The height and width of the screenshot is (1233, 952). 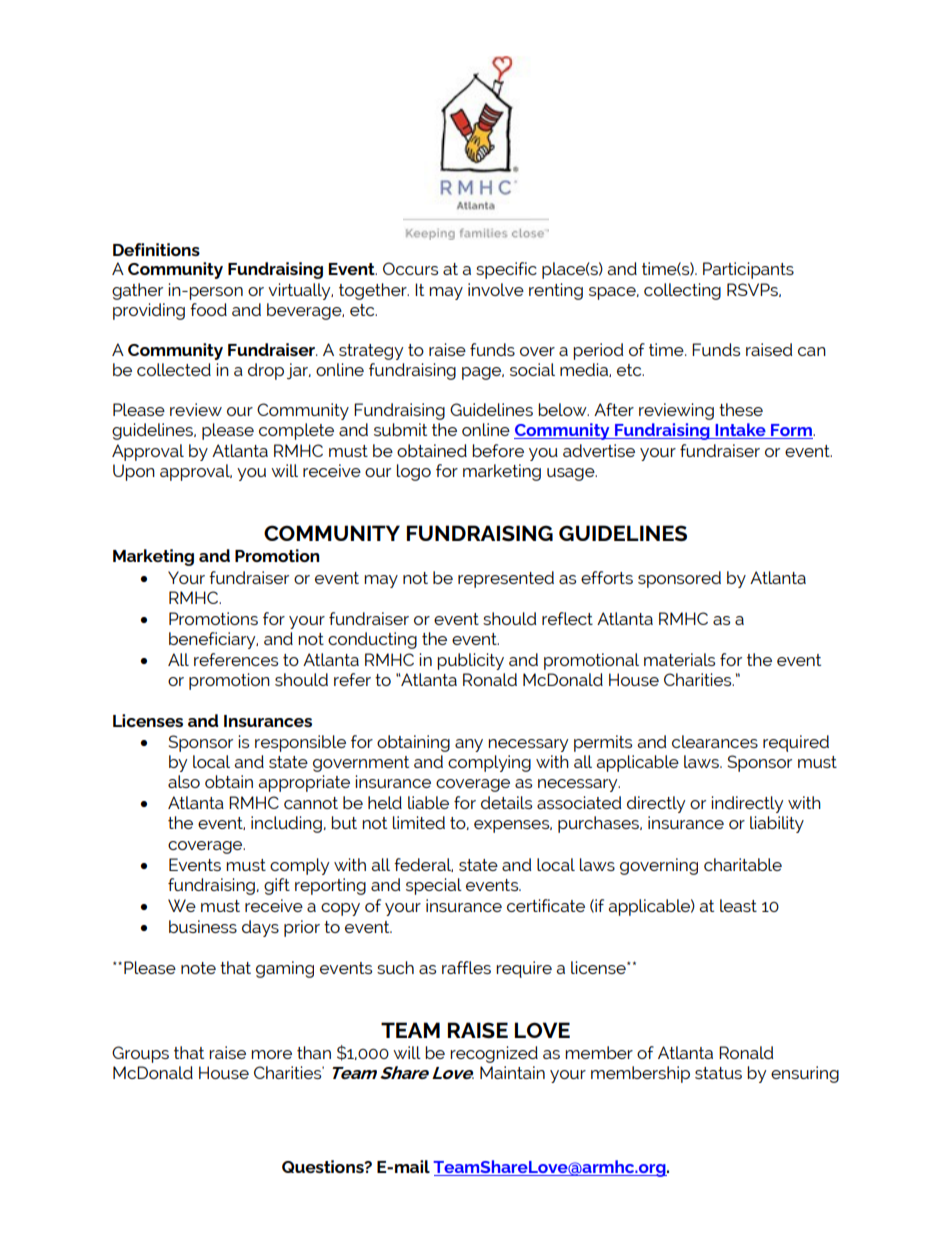 What do you see at coordinates (134, 472) in the screenshot?
I see `Upon` at bounding box center [134, 472].
